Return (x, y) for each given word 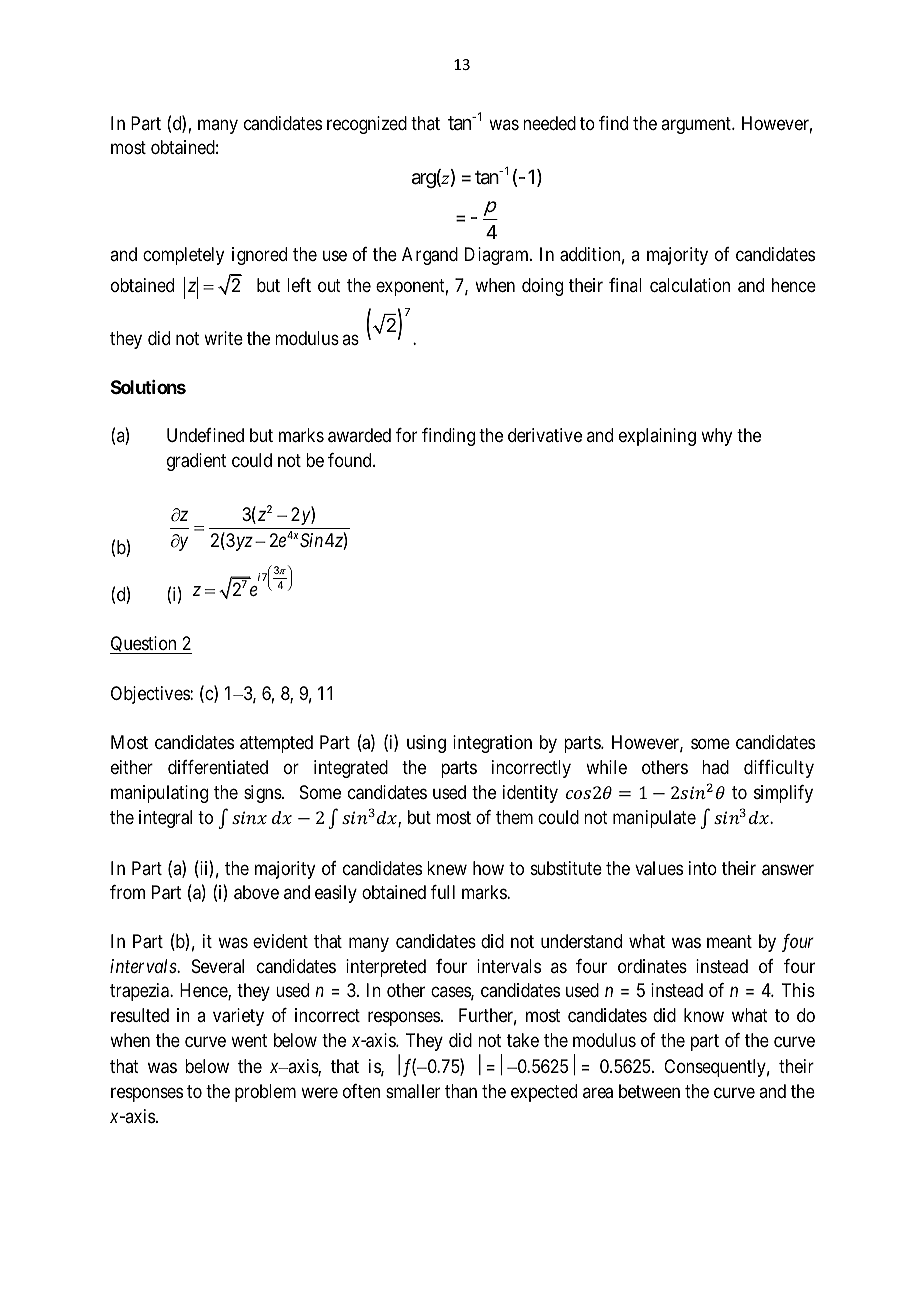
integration (492, 744)
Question (144, 645)
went (249, 1040)
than (461, 1091)
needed (549, 123)
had (715, 767)
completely (183, 256)
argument (697, 125)
